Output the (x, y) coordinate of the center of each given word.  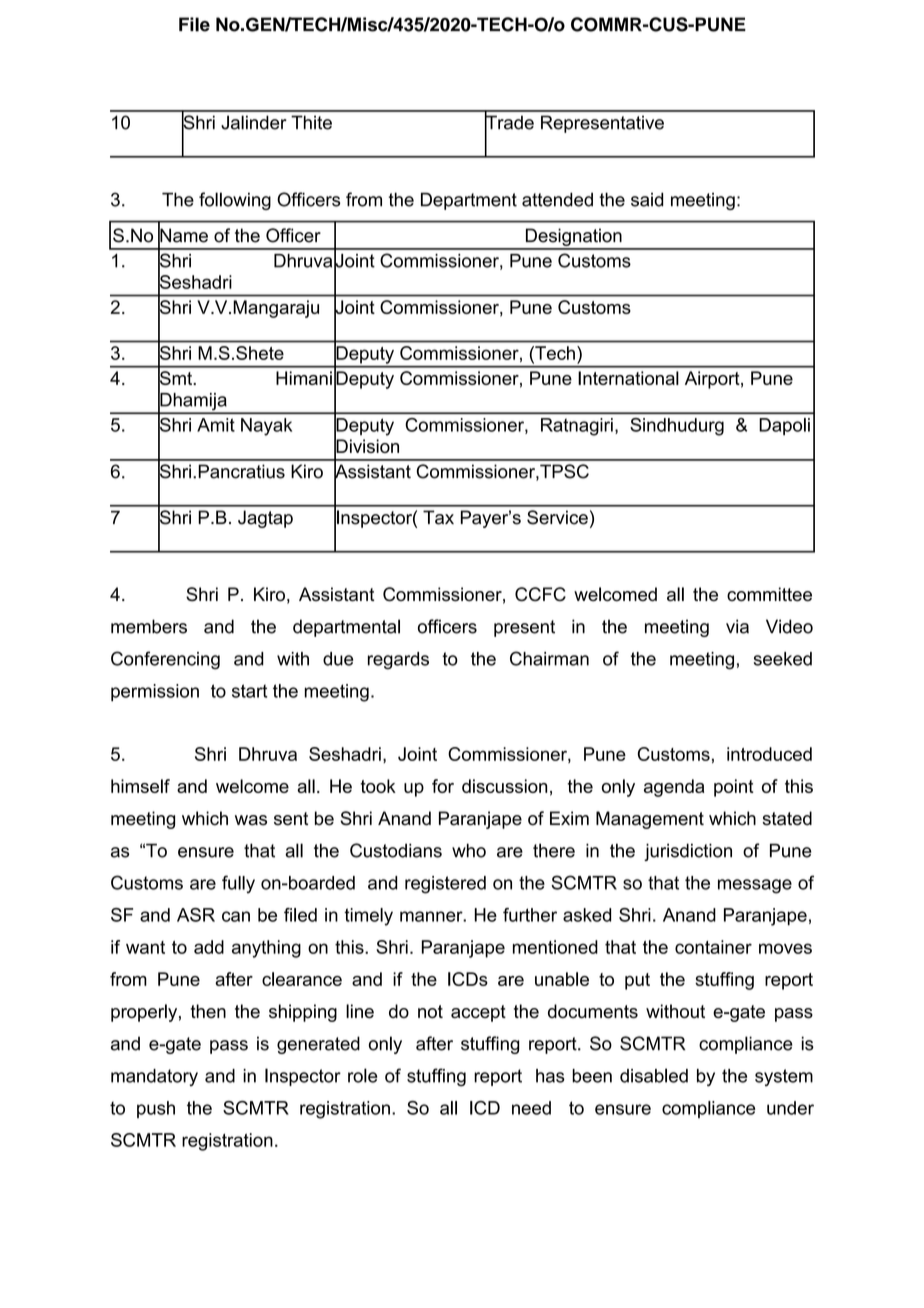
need (531, 1108)
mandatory (154, 1077)
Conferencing (165, 660)
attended (557, 199)
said (647, 199)
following (235, 201)
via (737, 626)
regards (398, 661)
